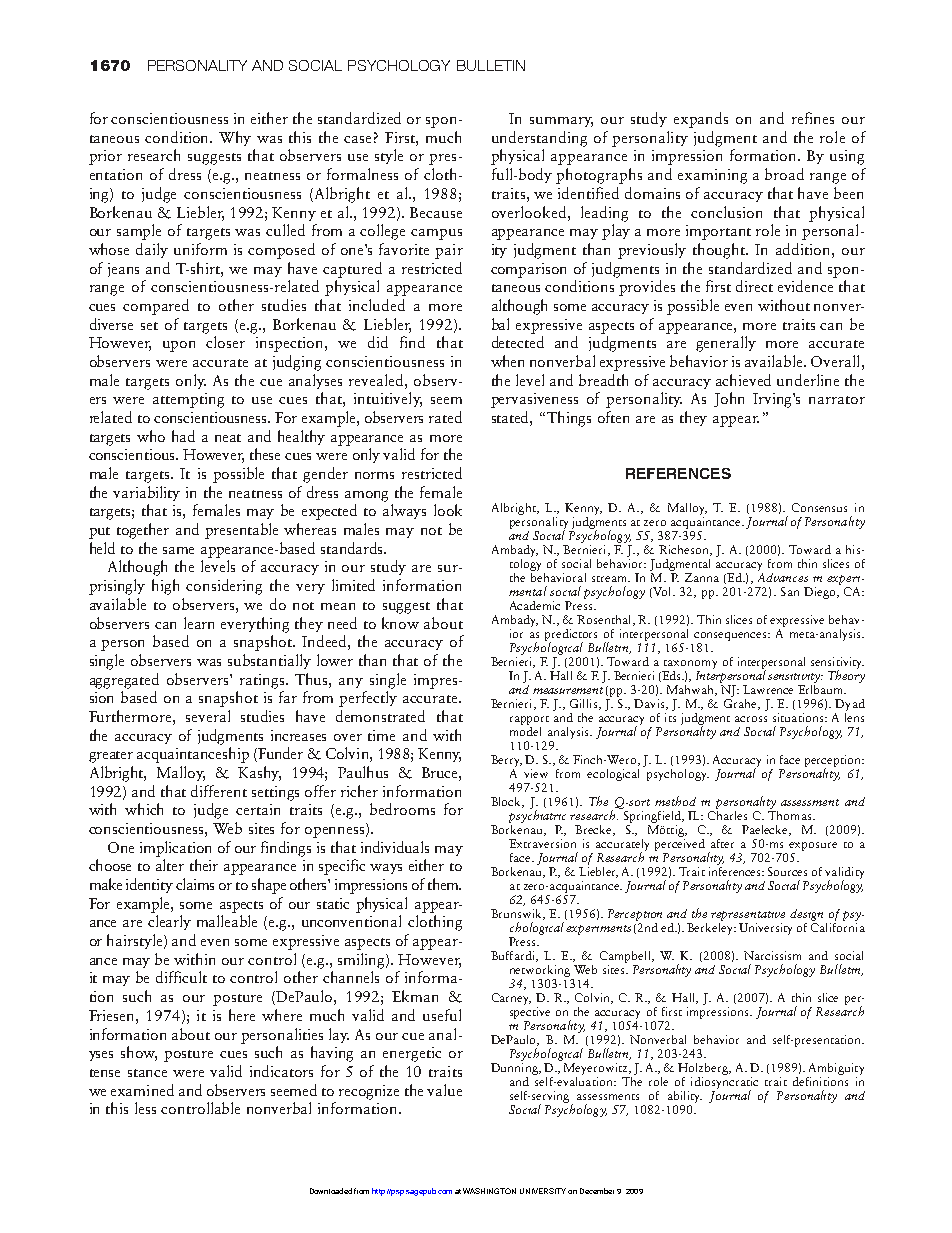 The width and height of the screenshot is (952, 1233). Describe the element at coordinates (539, 139) in the screenshot. I see `understanding` at that location.
